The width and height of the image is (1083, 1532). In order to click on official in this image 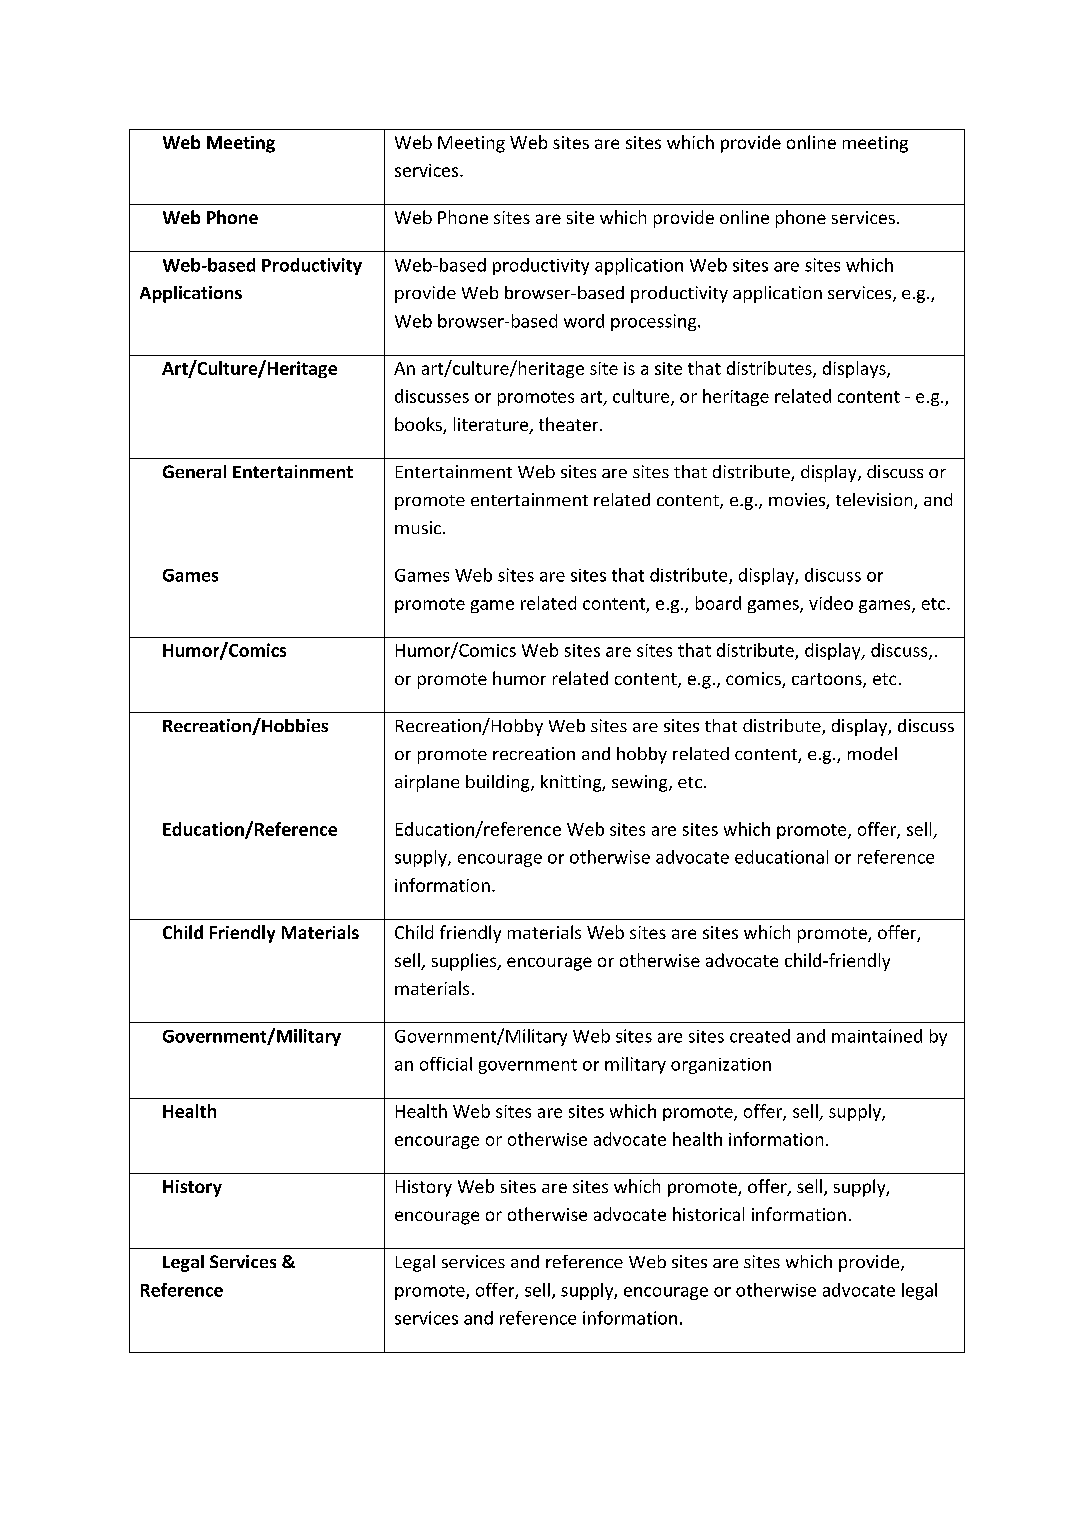, I will do `click(446, 1064)`.
